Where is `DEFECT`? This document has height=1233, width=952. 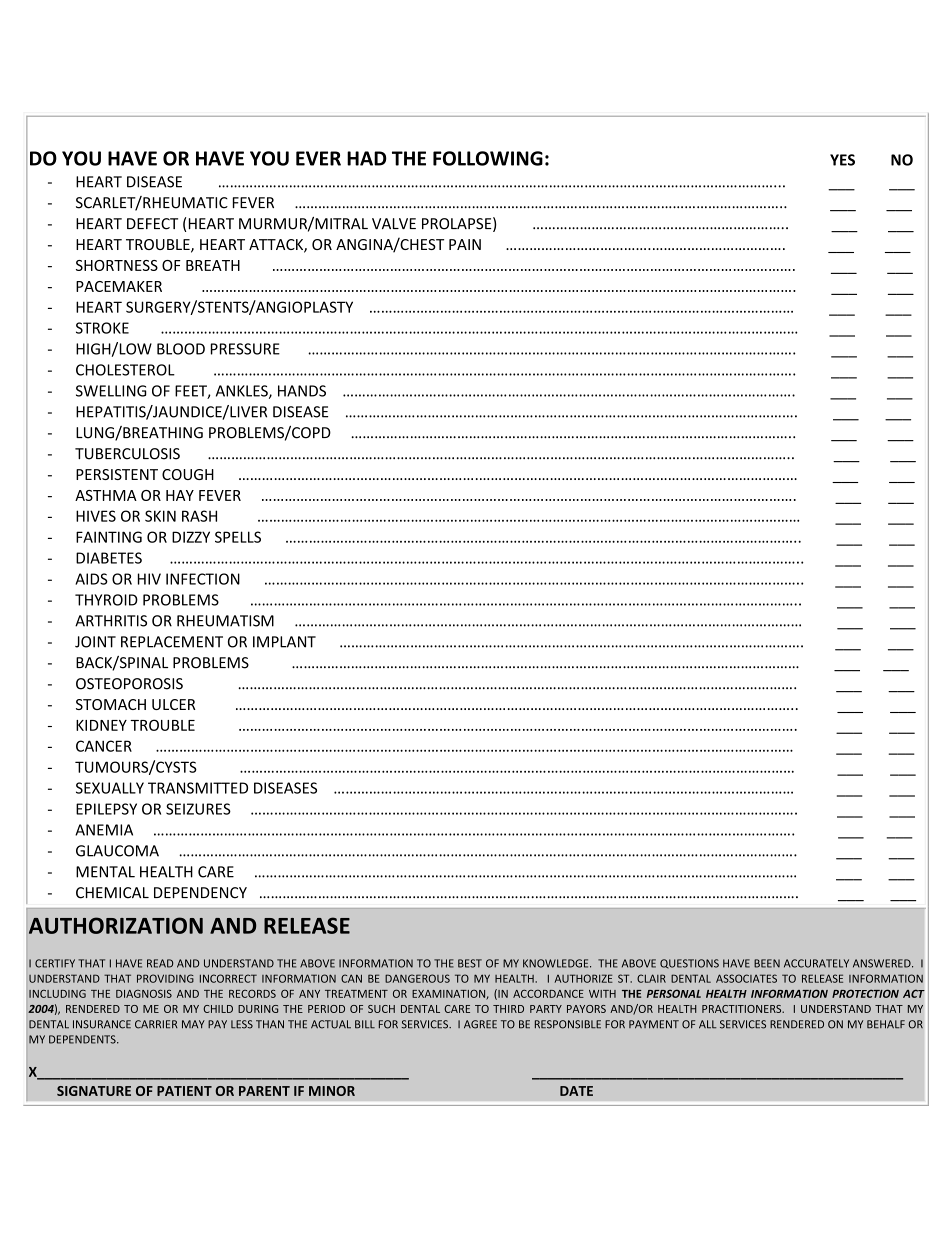 DEFECT is located at coordinates (152, 224).
